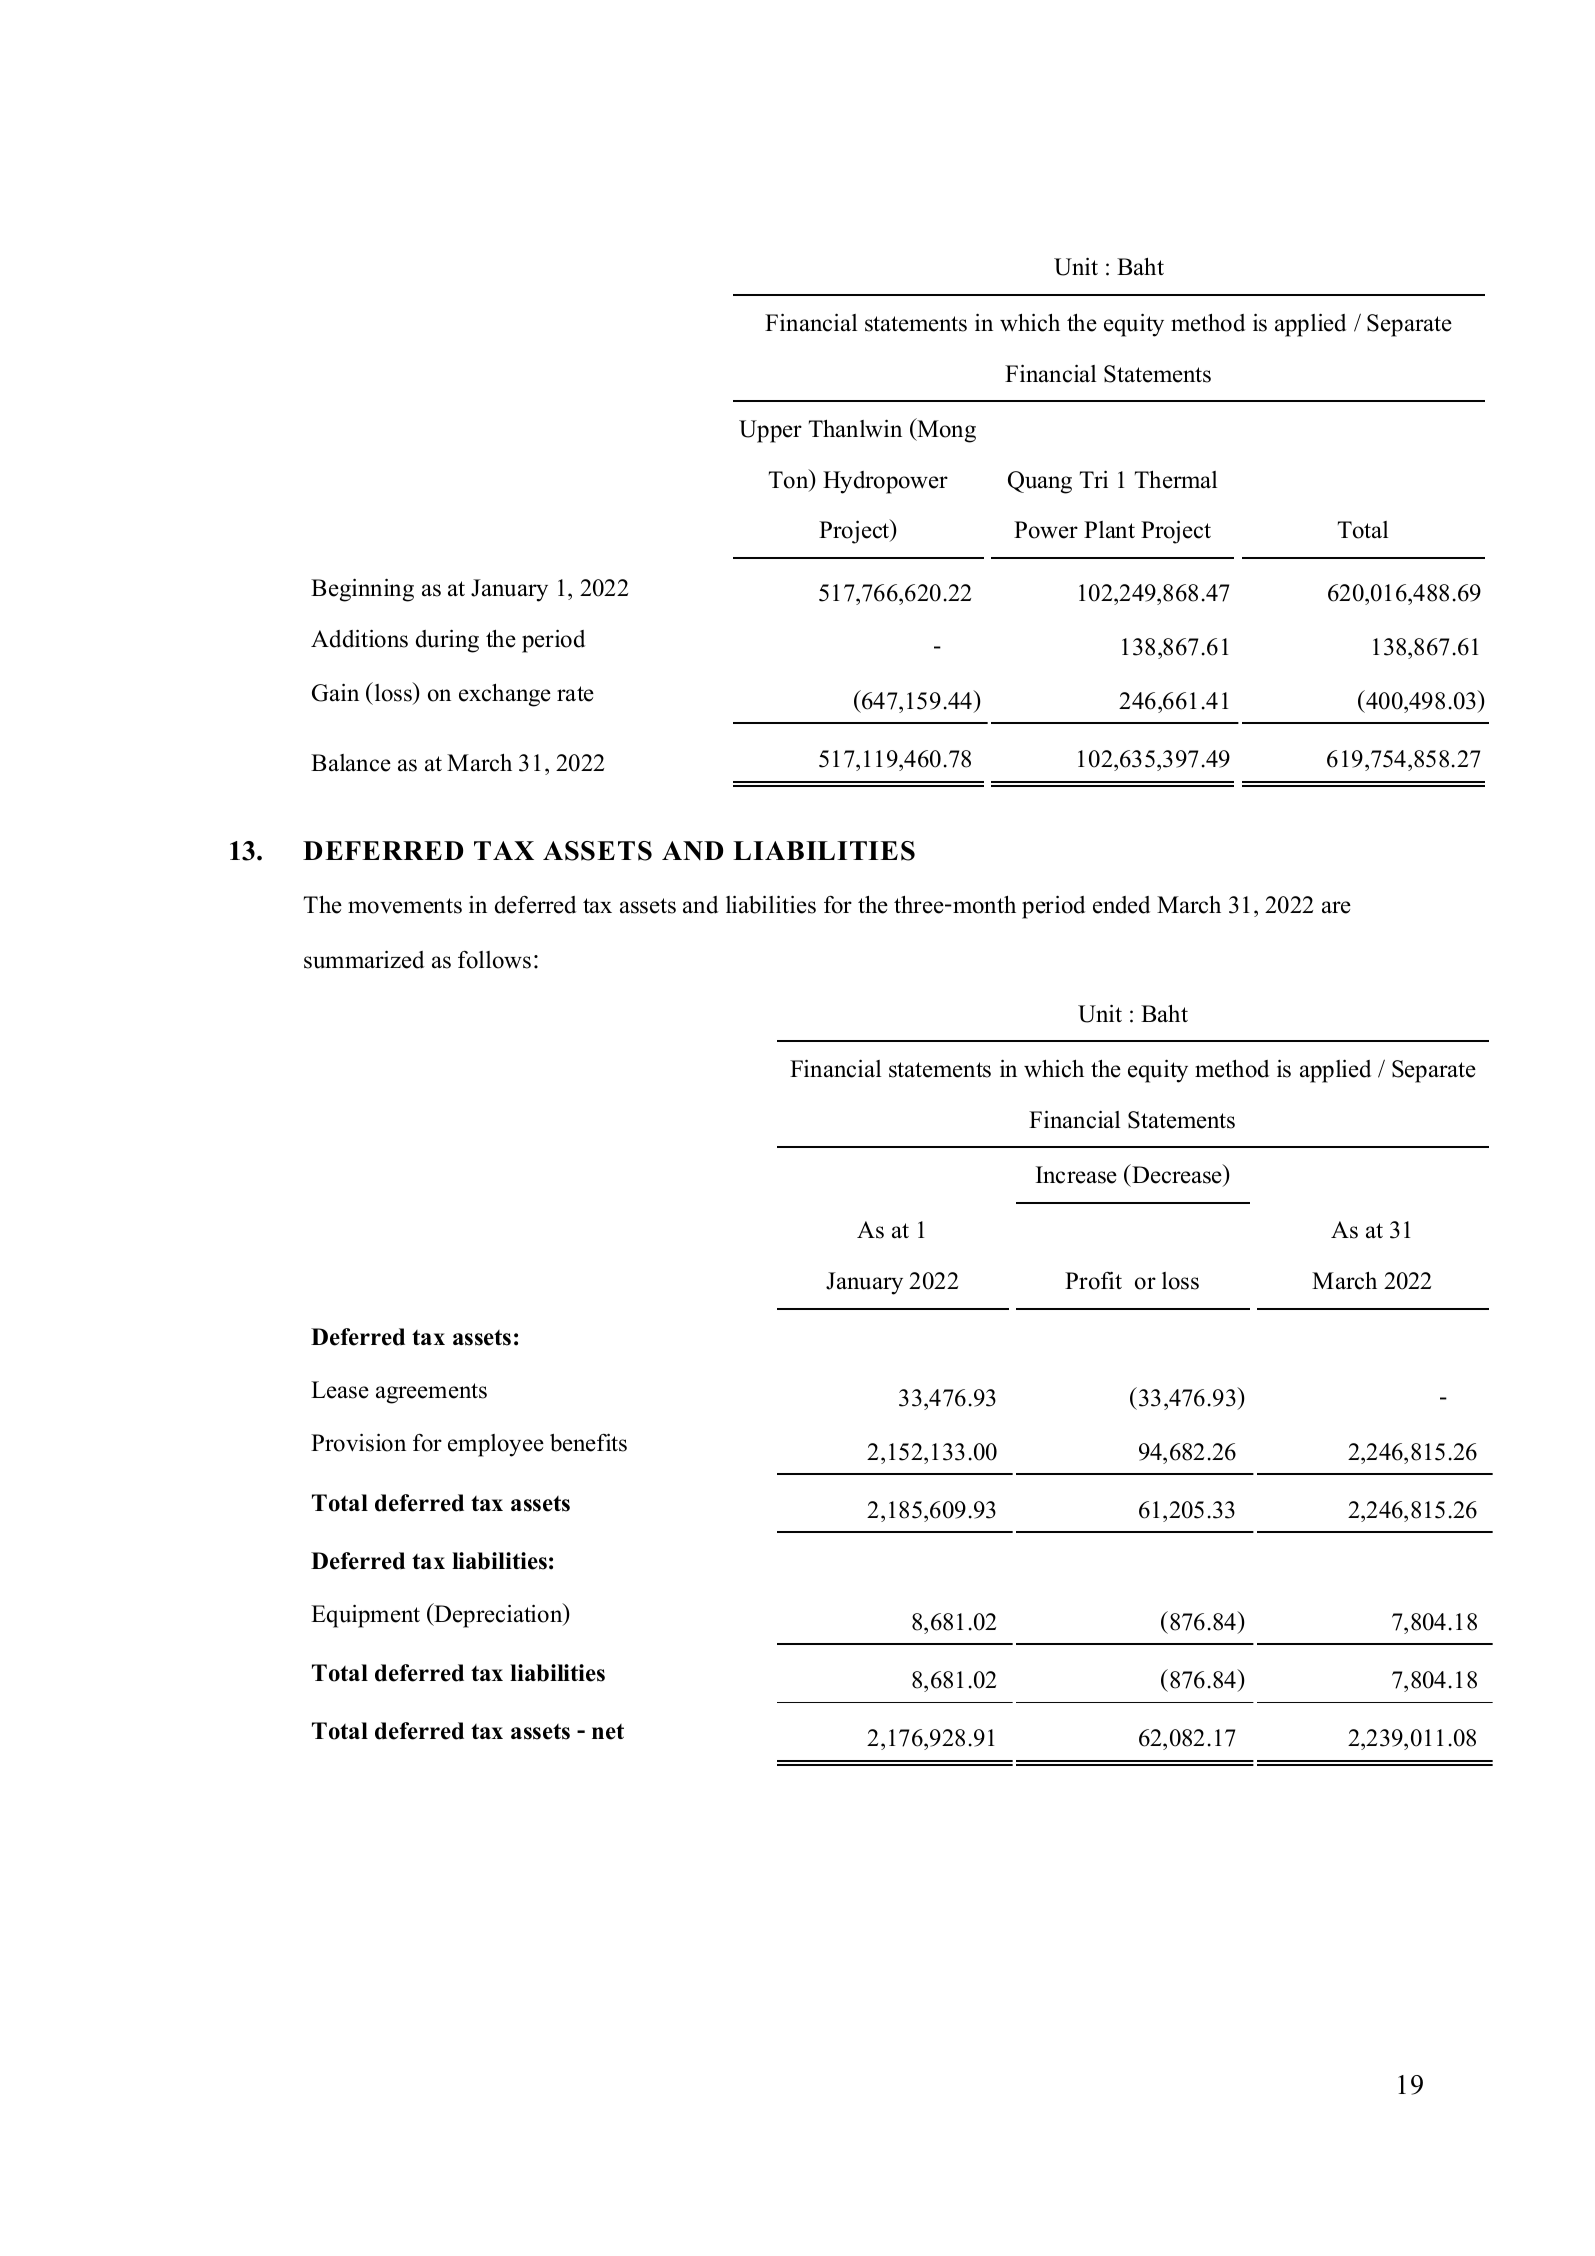 The width and height of the image is (1595, 2256). Describe the element at coordinates (499, 1615) in the image. I see `Depreciation` at that location.
